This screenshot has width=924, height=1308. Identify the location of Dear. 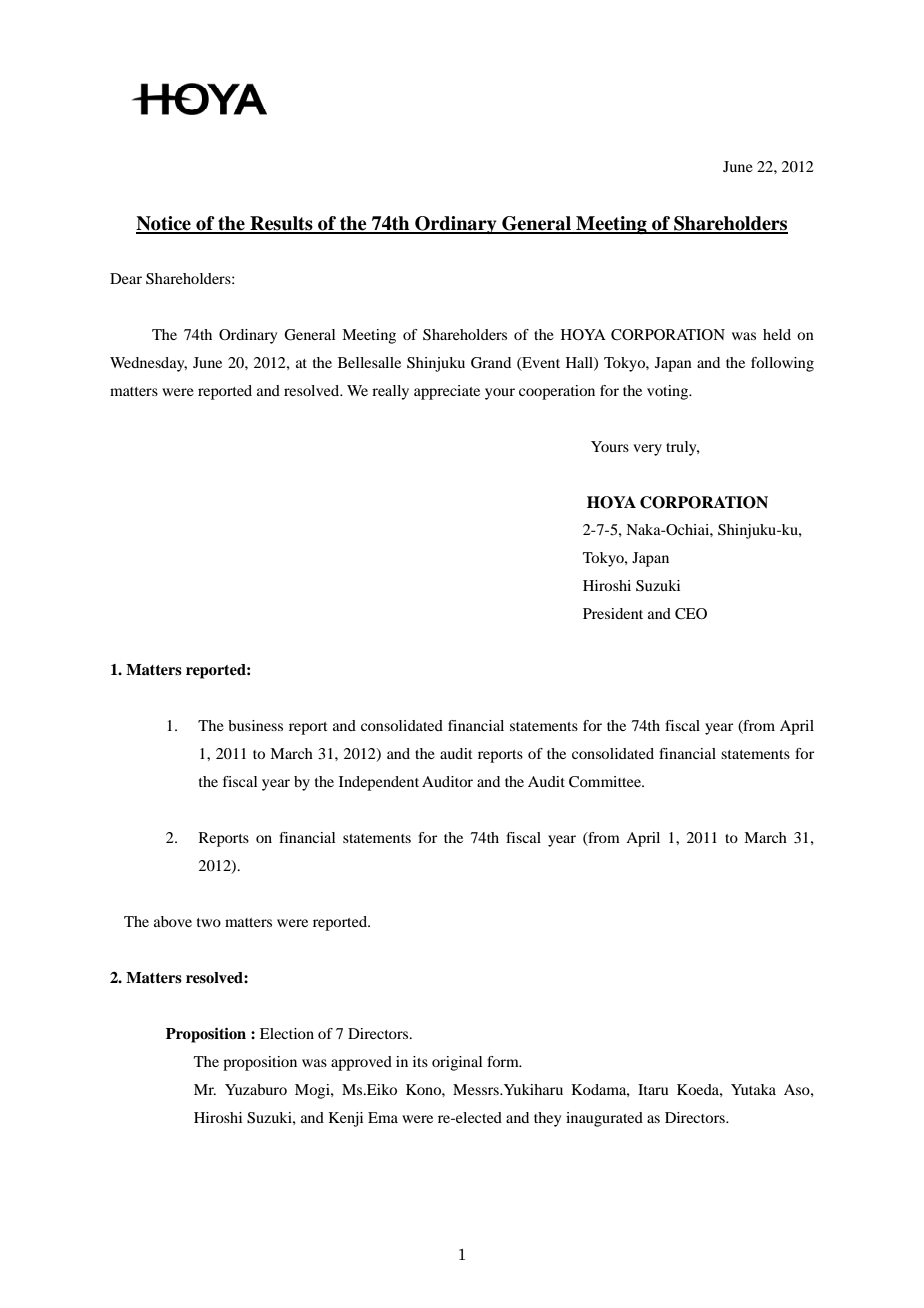
(126, 278).
